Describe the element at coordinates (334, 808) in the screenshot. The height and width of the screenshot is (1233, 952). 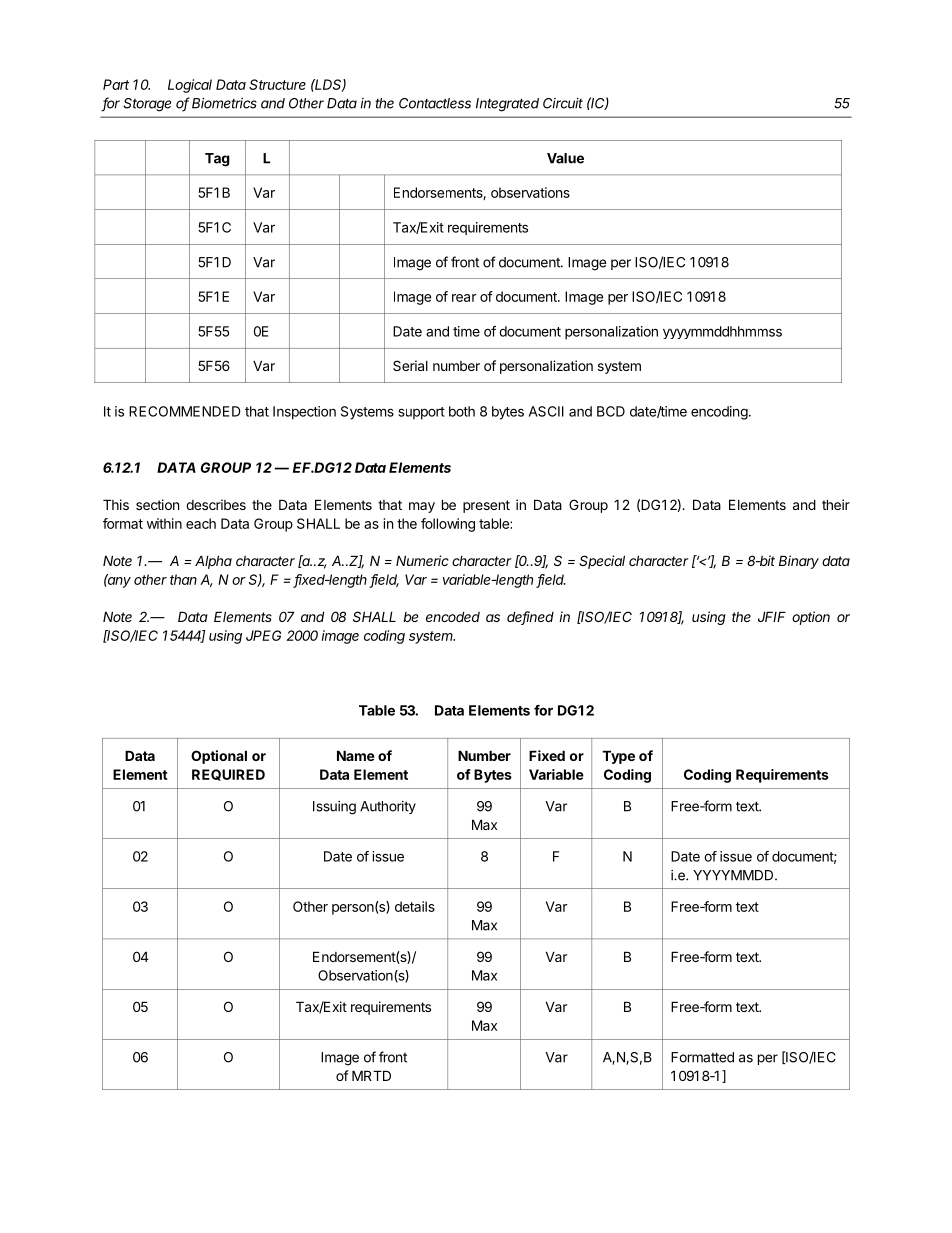
I see `Issuing` at that location.
